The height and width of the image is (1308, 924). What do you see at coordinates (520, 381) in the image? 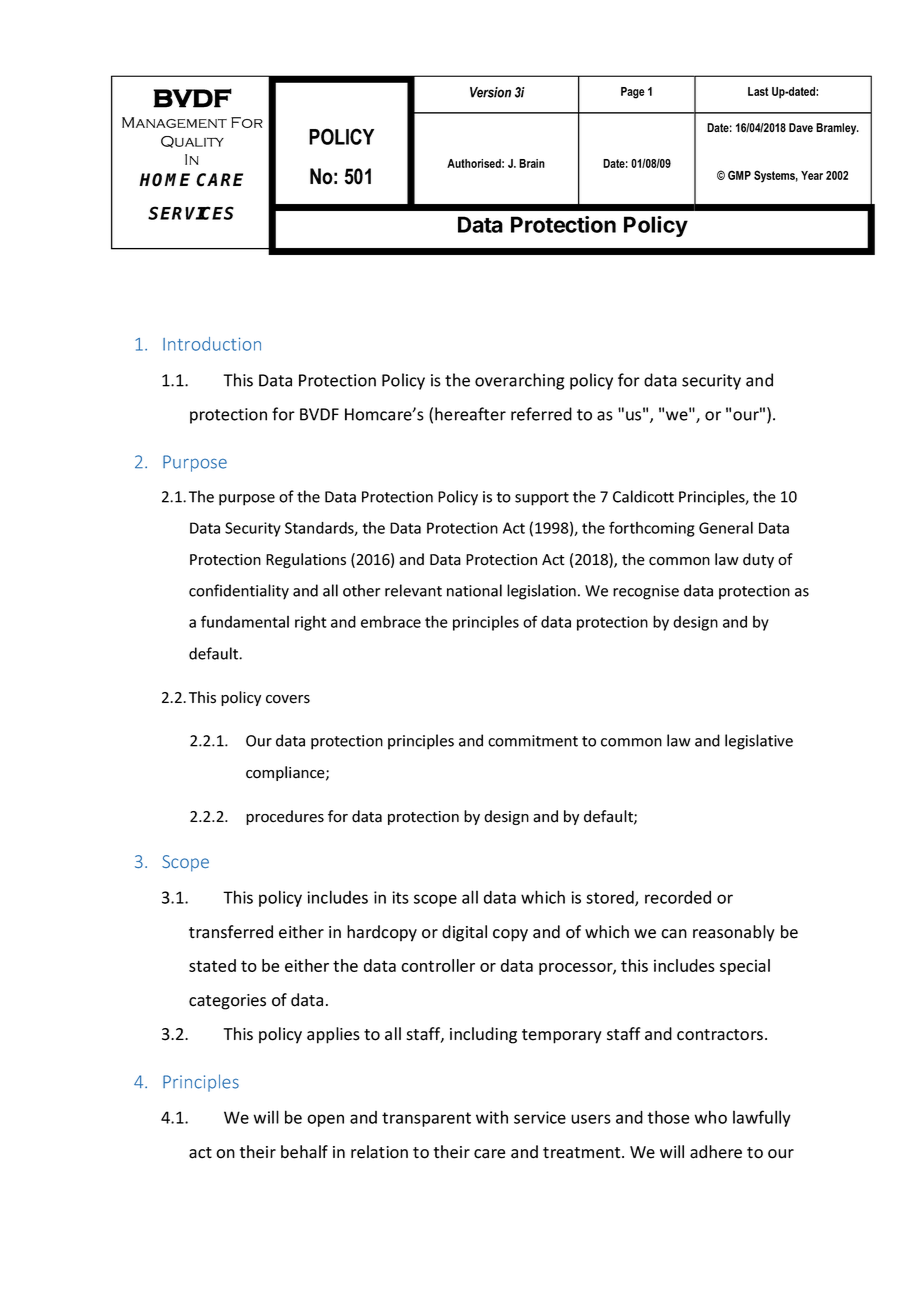
I see `overarching` at bounding box center [520, 381].
